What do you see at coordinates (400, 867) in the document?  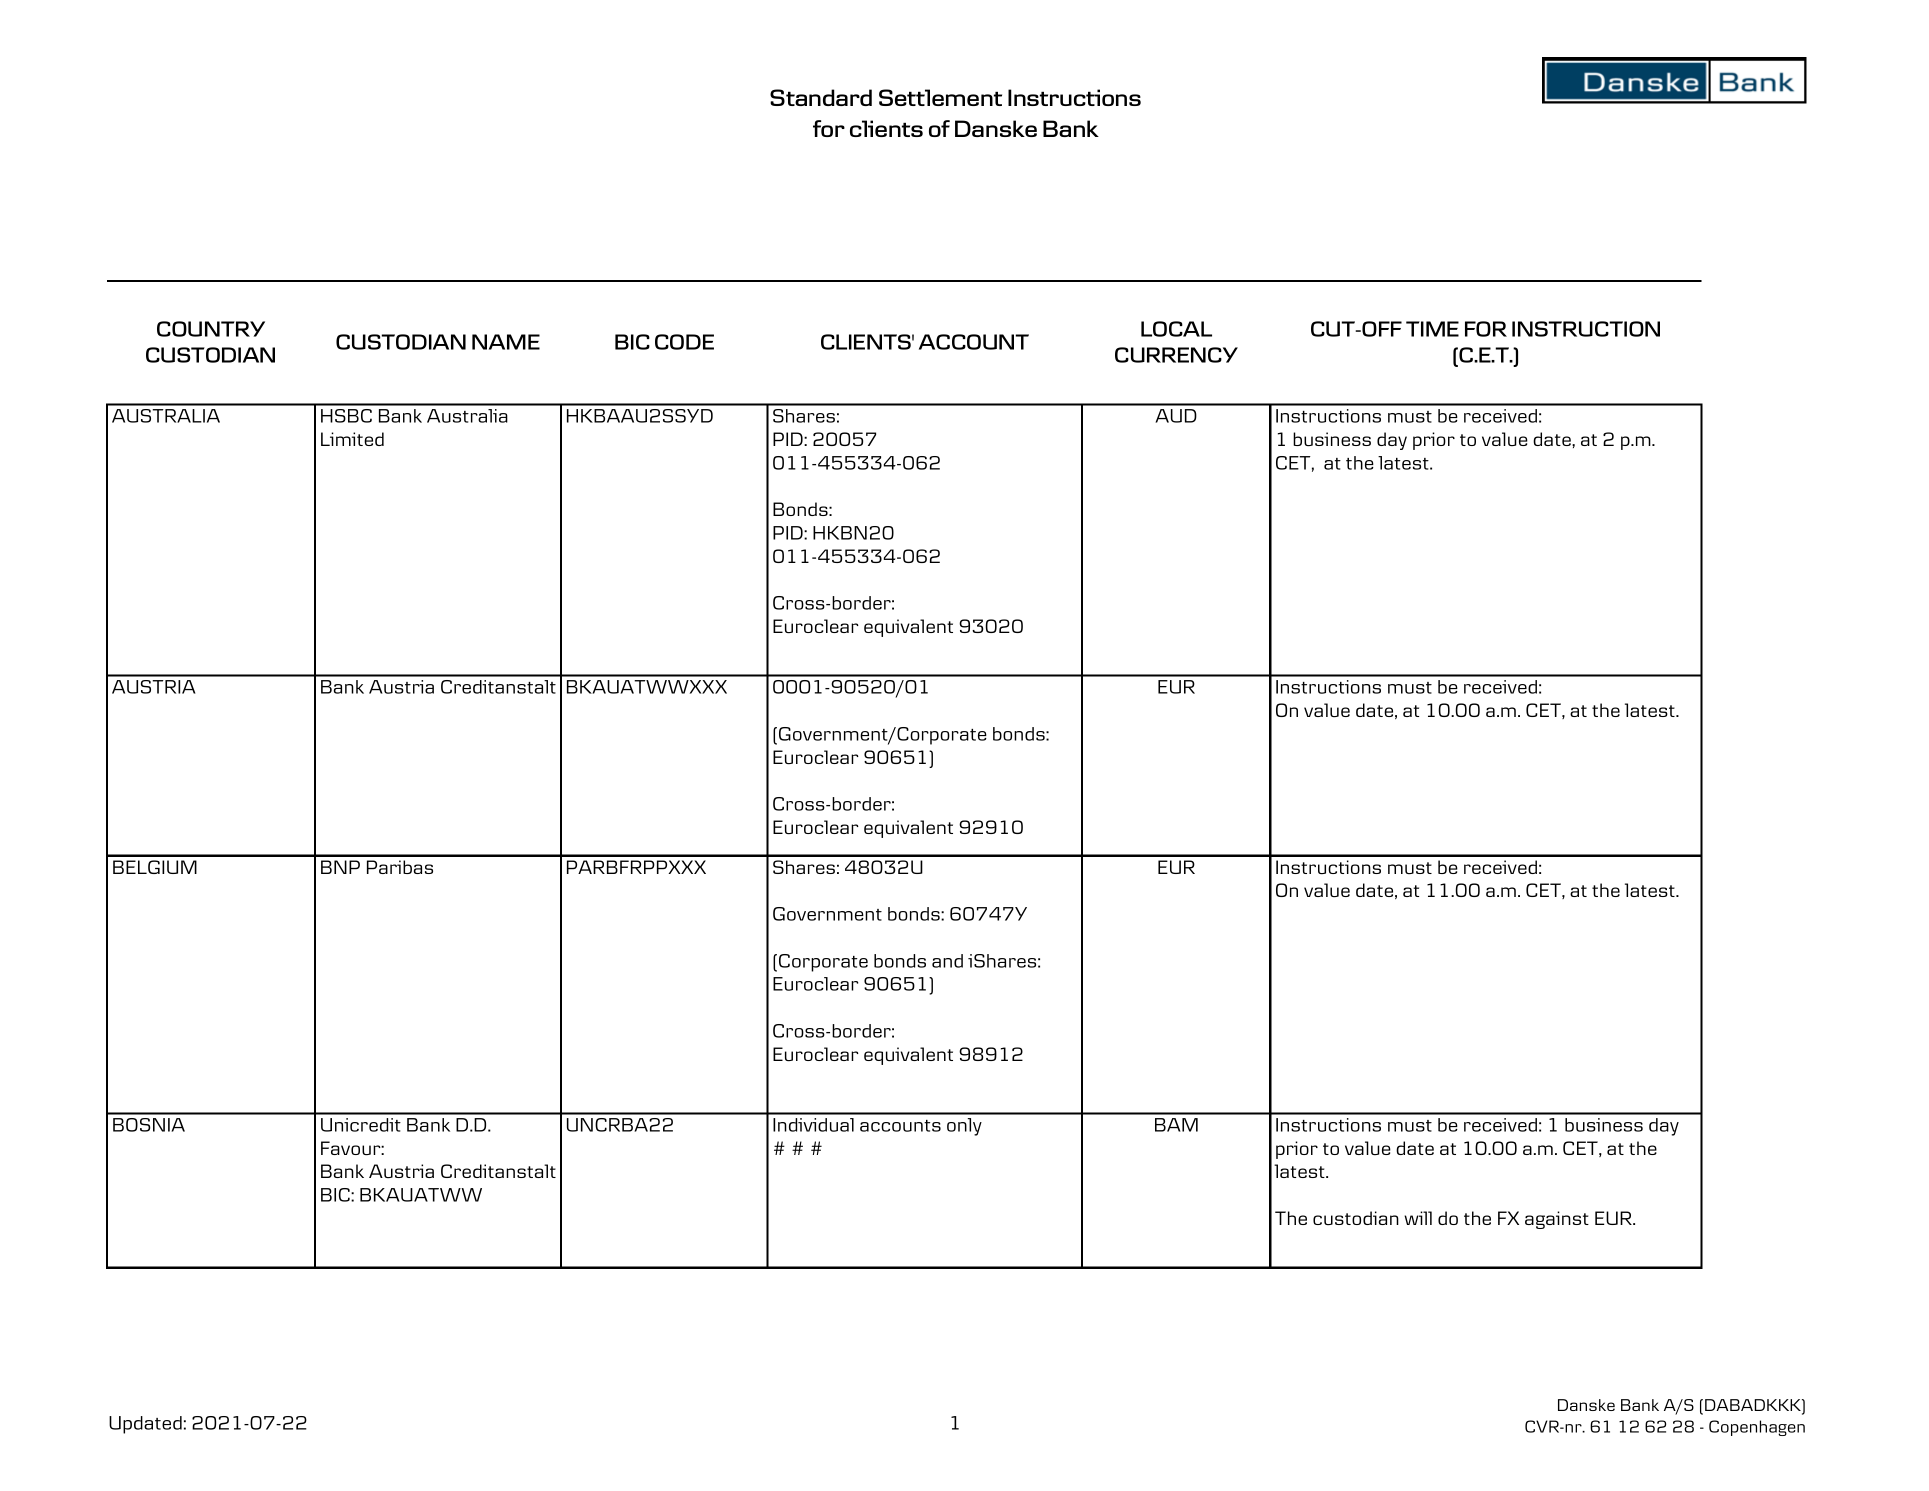 I see `Paribas` at bounding box center [400, 867].
